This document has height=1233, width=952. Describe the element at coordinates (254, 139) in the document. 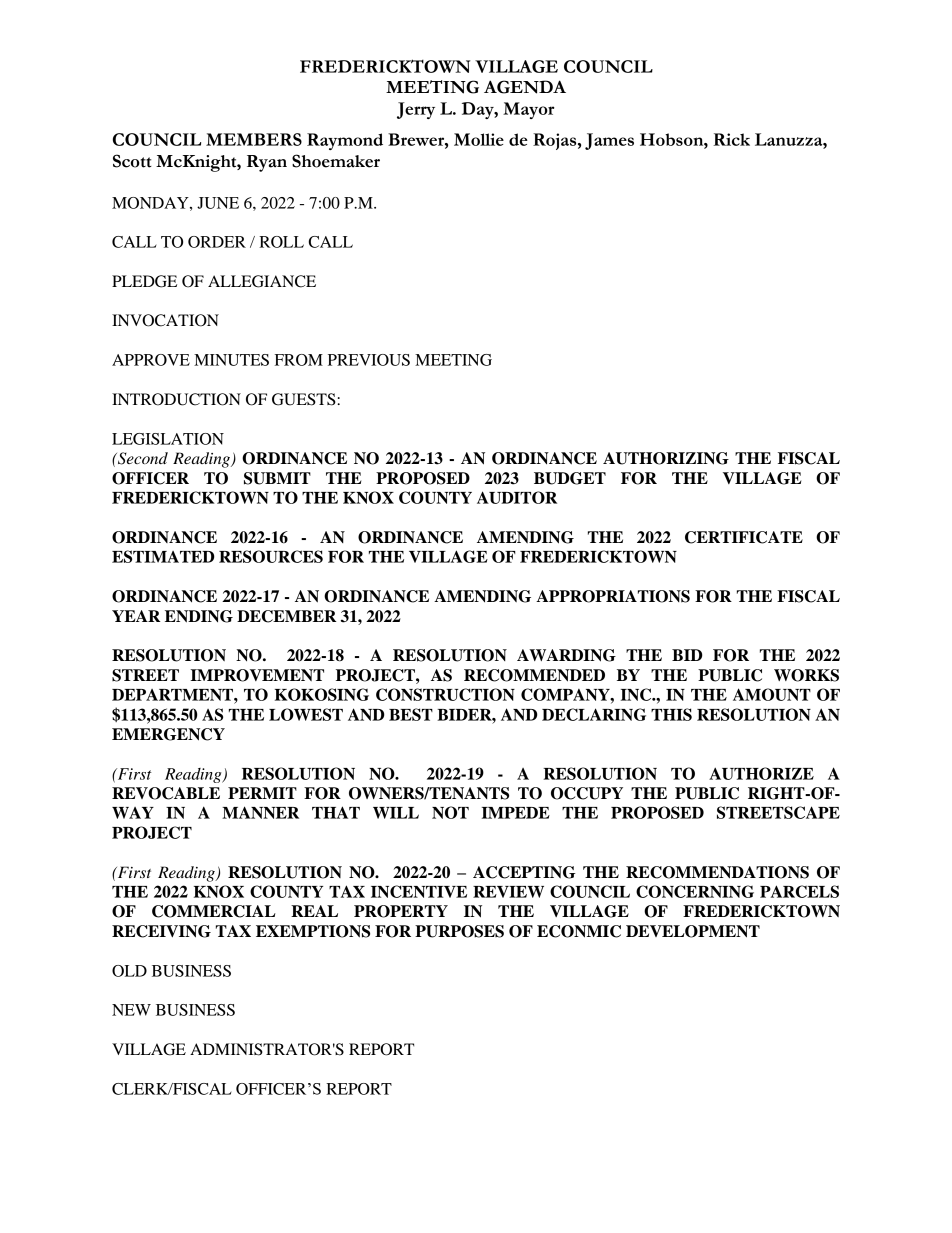

I see `MEMBERS` at that location.
